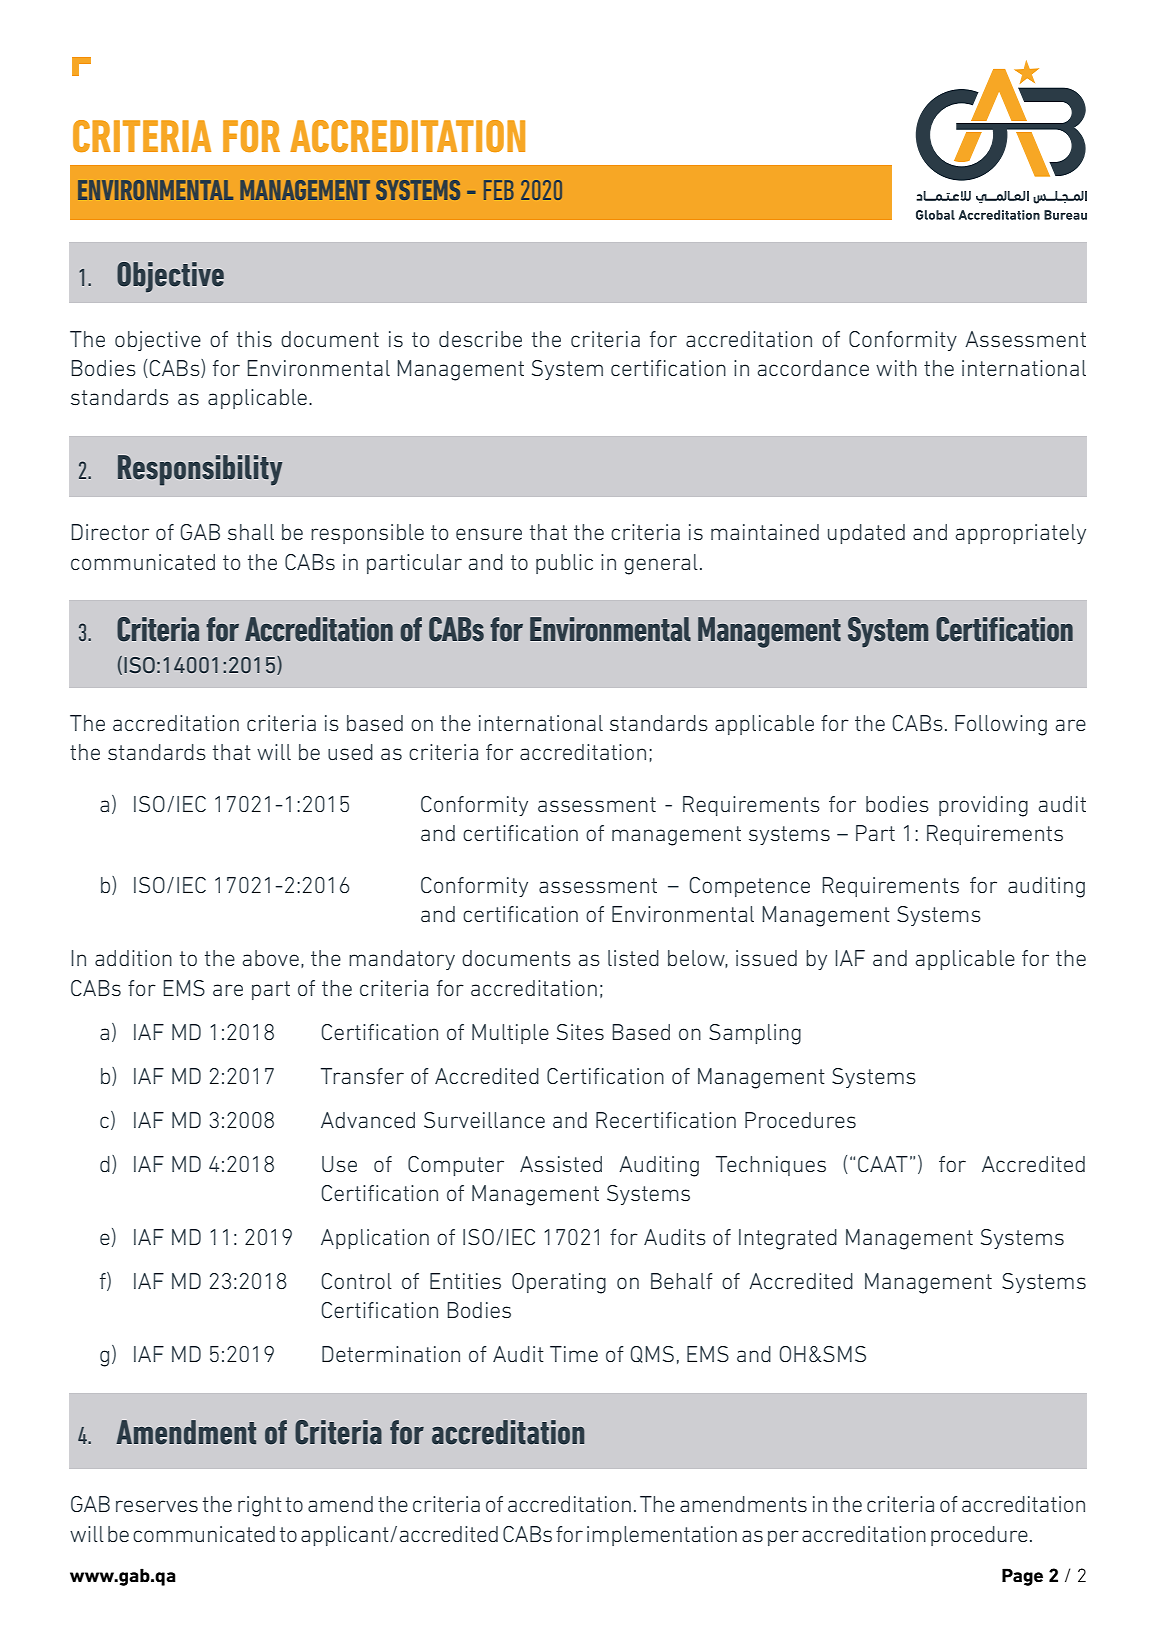 The height and width of the image is (1636, 1157). I want to click on with, so click(896, 368).
